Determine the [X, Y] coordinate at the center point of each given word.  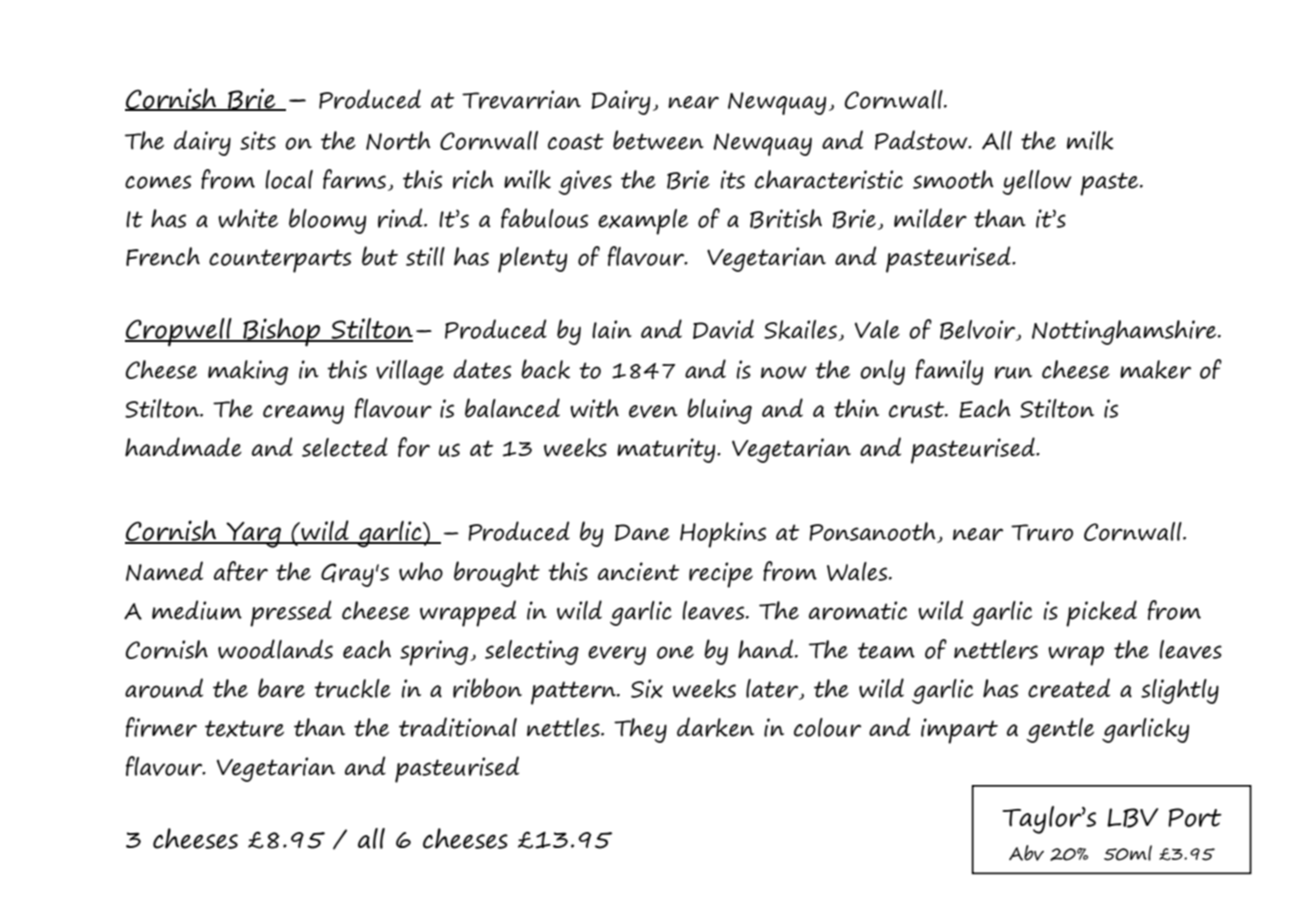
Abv [1026, 853]
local [289, 179]
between [658, 140]
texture [244, 729]
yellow [1037, 182]
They [640, 730]
